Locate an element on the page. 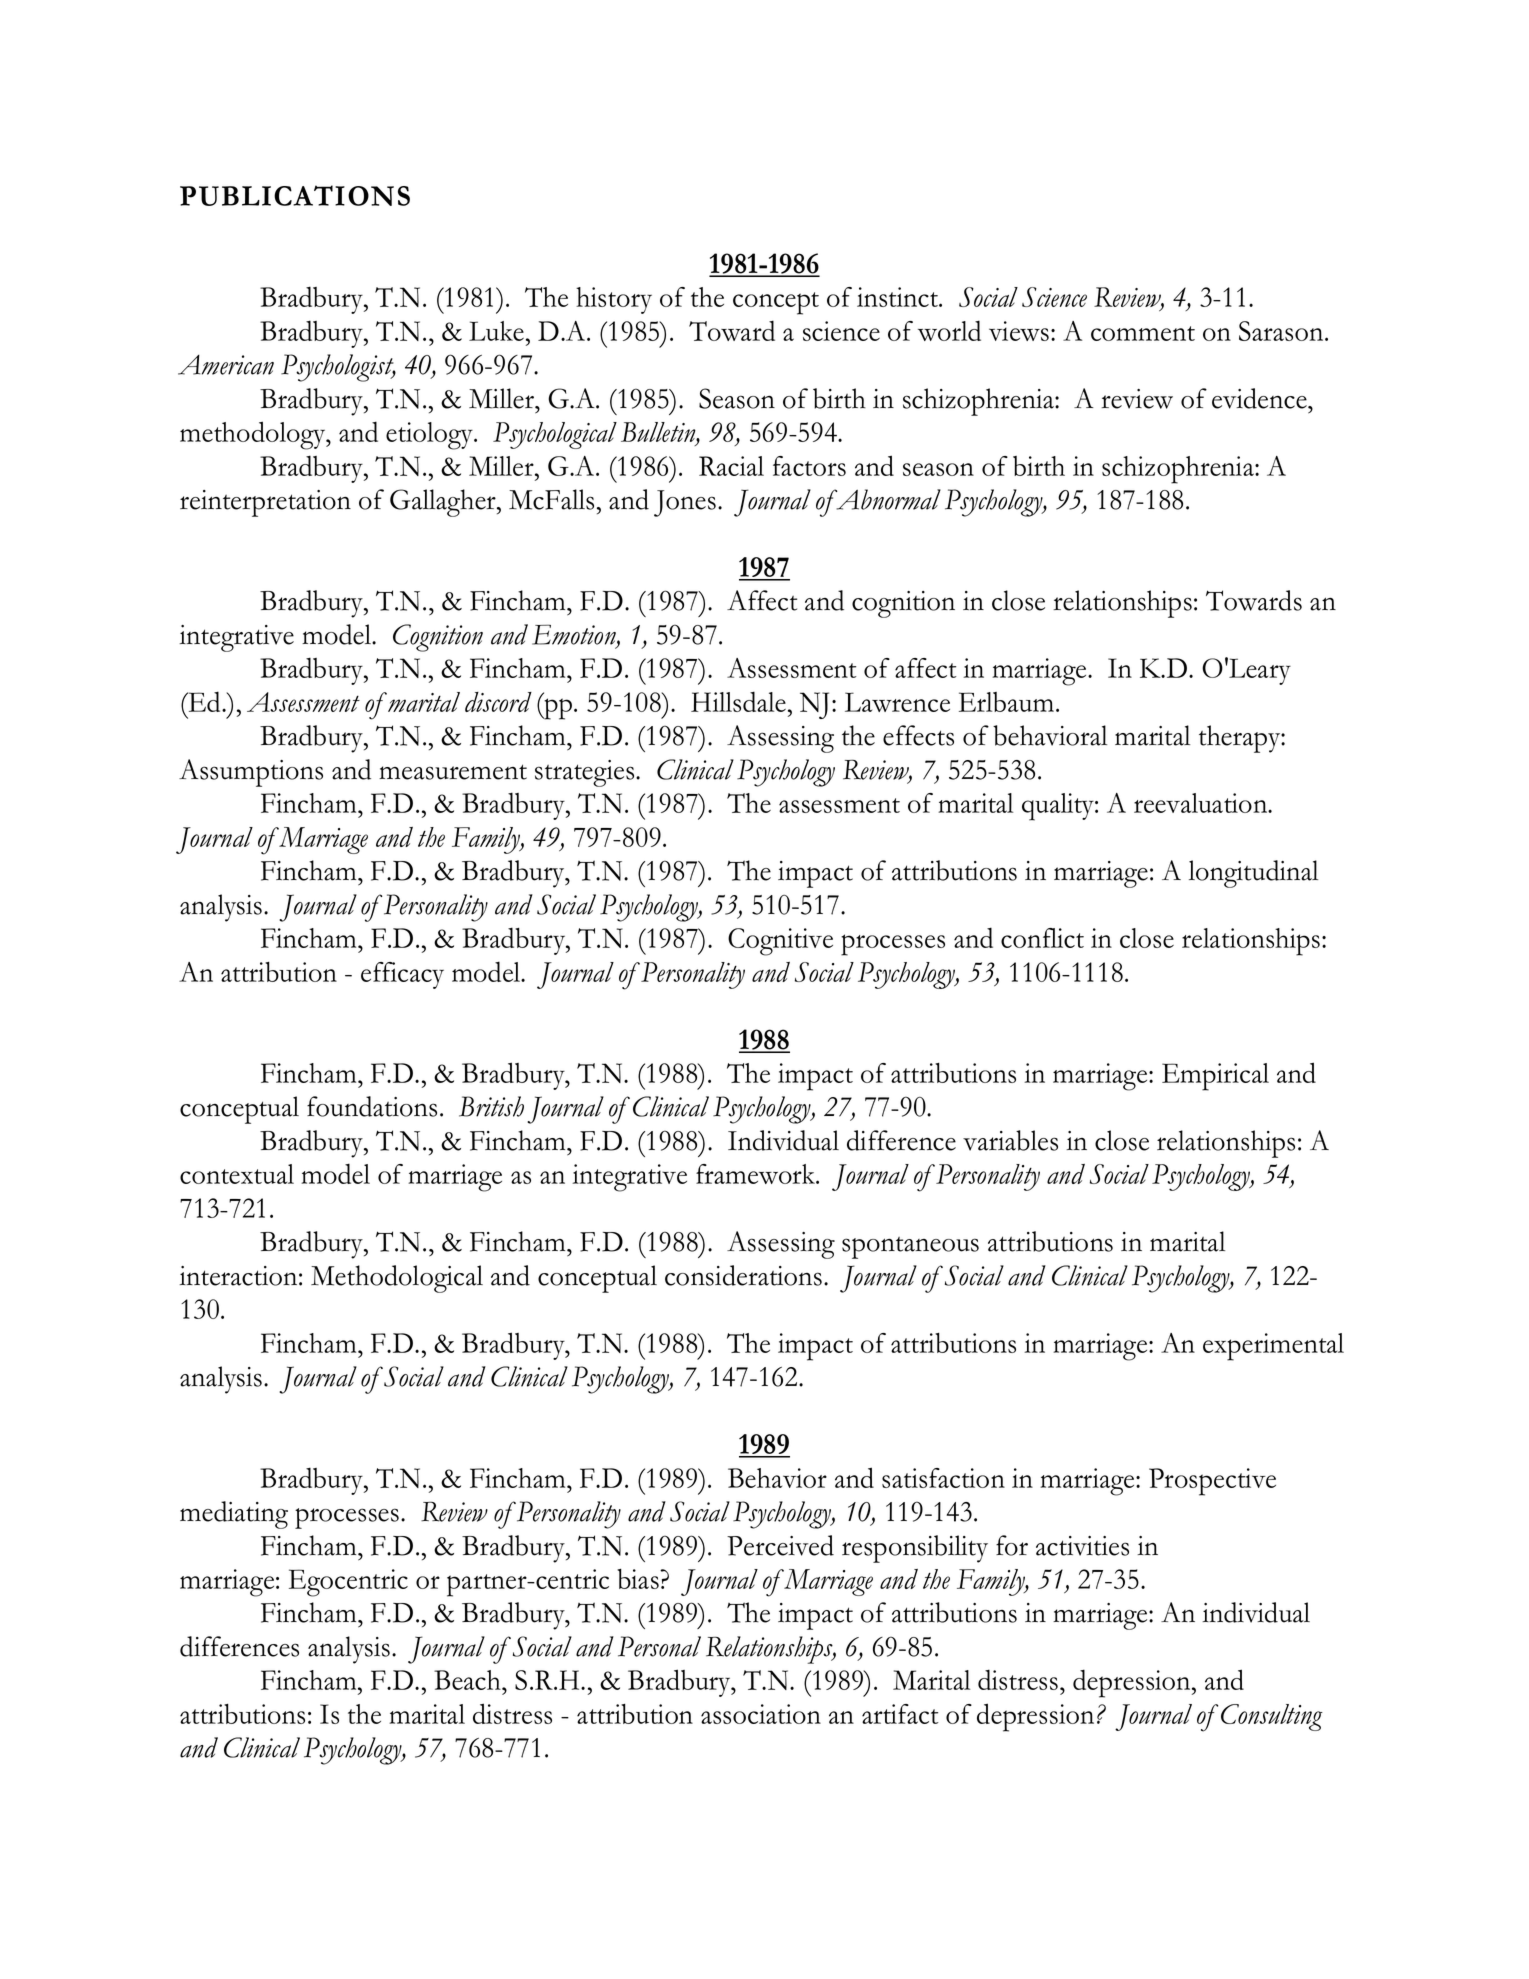 The width and height of the document is (1529, 1979). reinterpretation is located at coordinates (265, 503).
